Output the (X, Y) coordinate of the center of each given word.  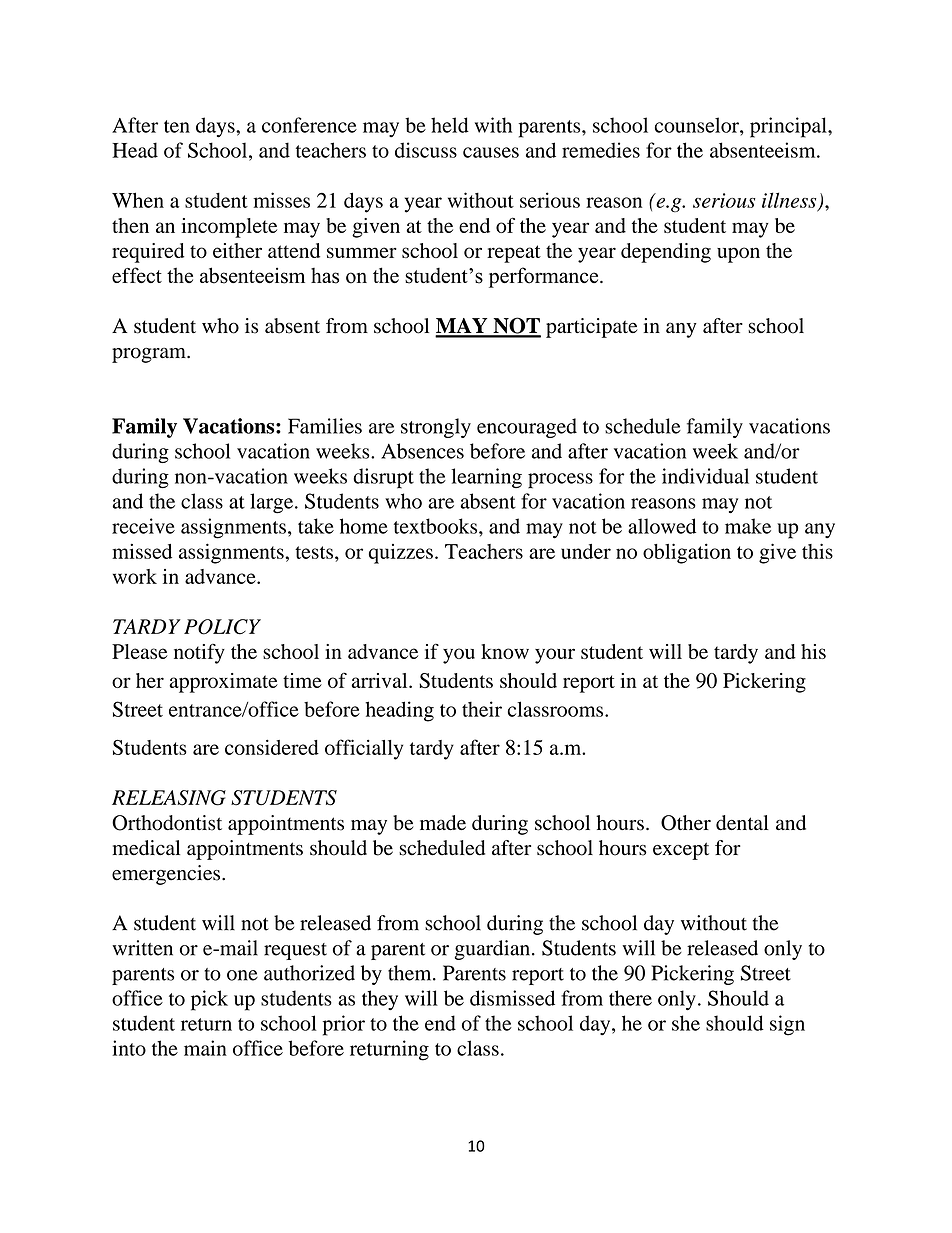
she (686, 1023)
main (205, 1048)
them (411, 973)
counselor (698, 125)
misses (281, 200)
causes (491, 152)
